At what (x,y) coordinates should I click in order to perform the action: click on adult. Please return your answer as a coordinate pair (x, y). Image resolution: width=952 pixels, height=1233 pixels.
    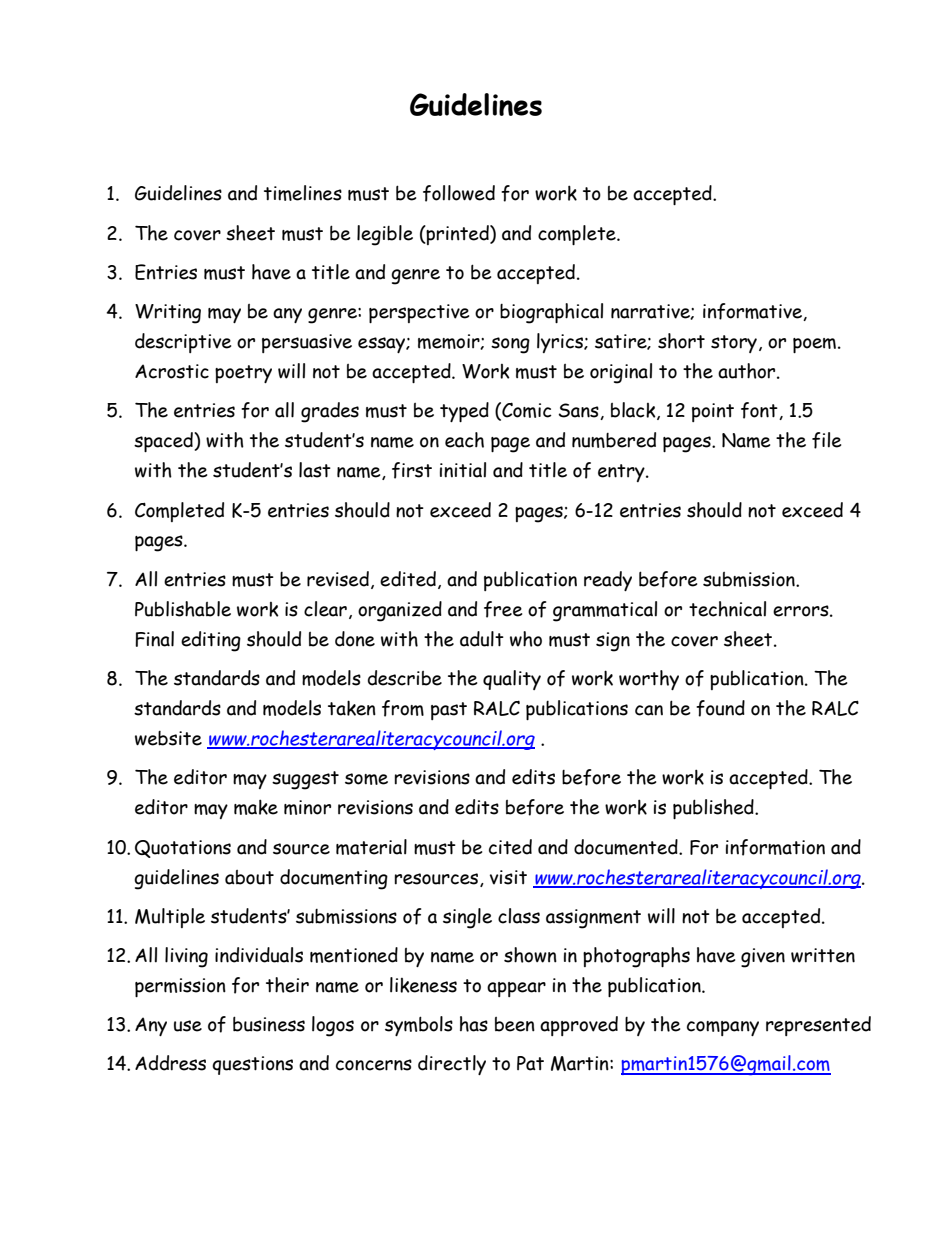
    Looking at the image, I should click on (482, 639).
